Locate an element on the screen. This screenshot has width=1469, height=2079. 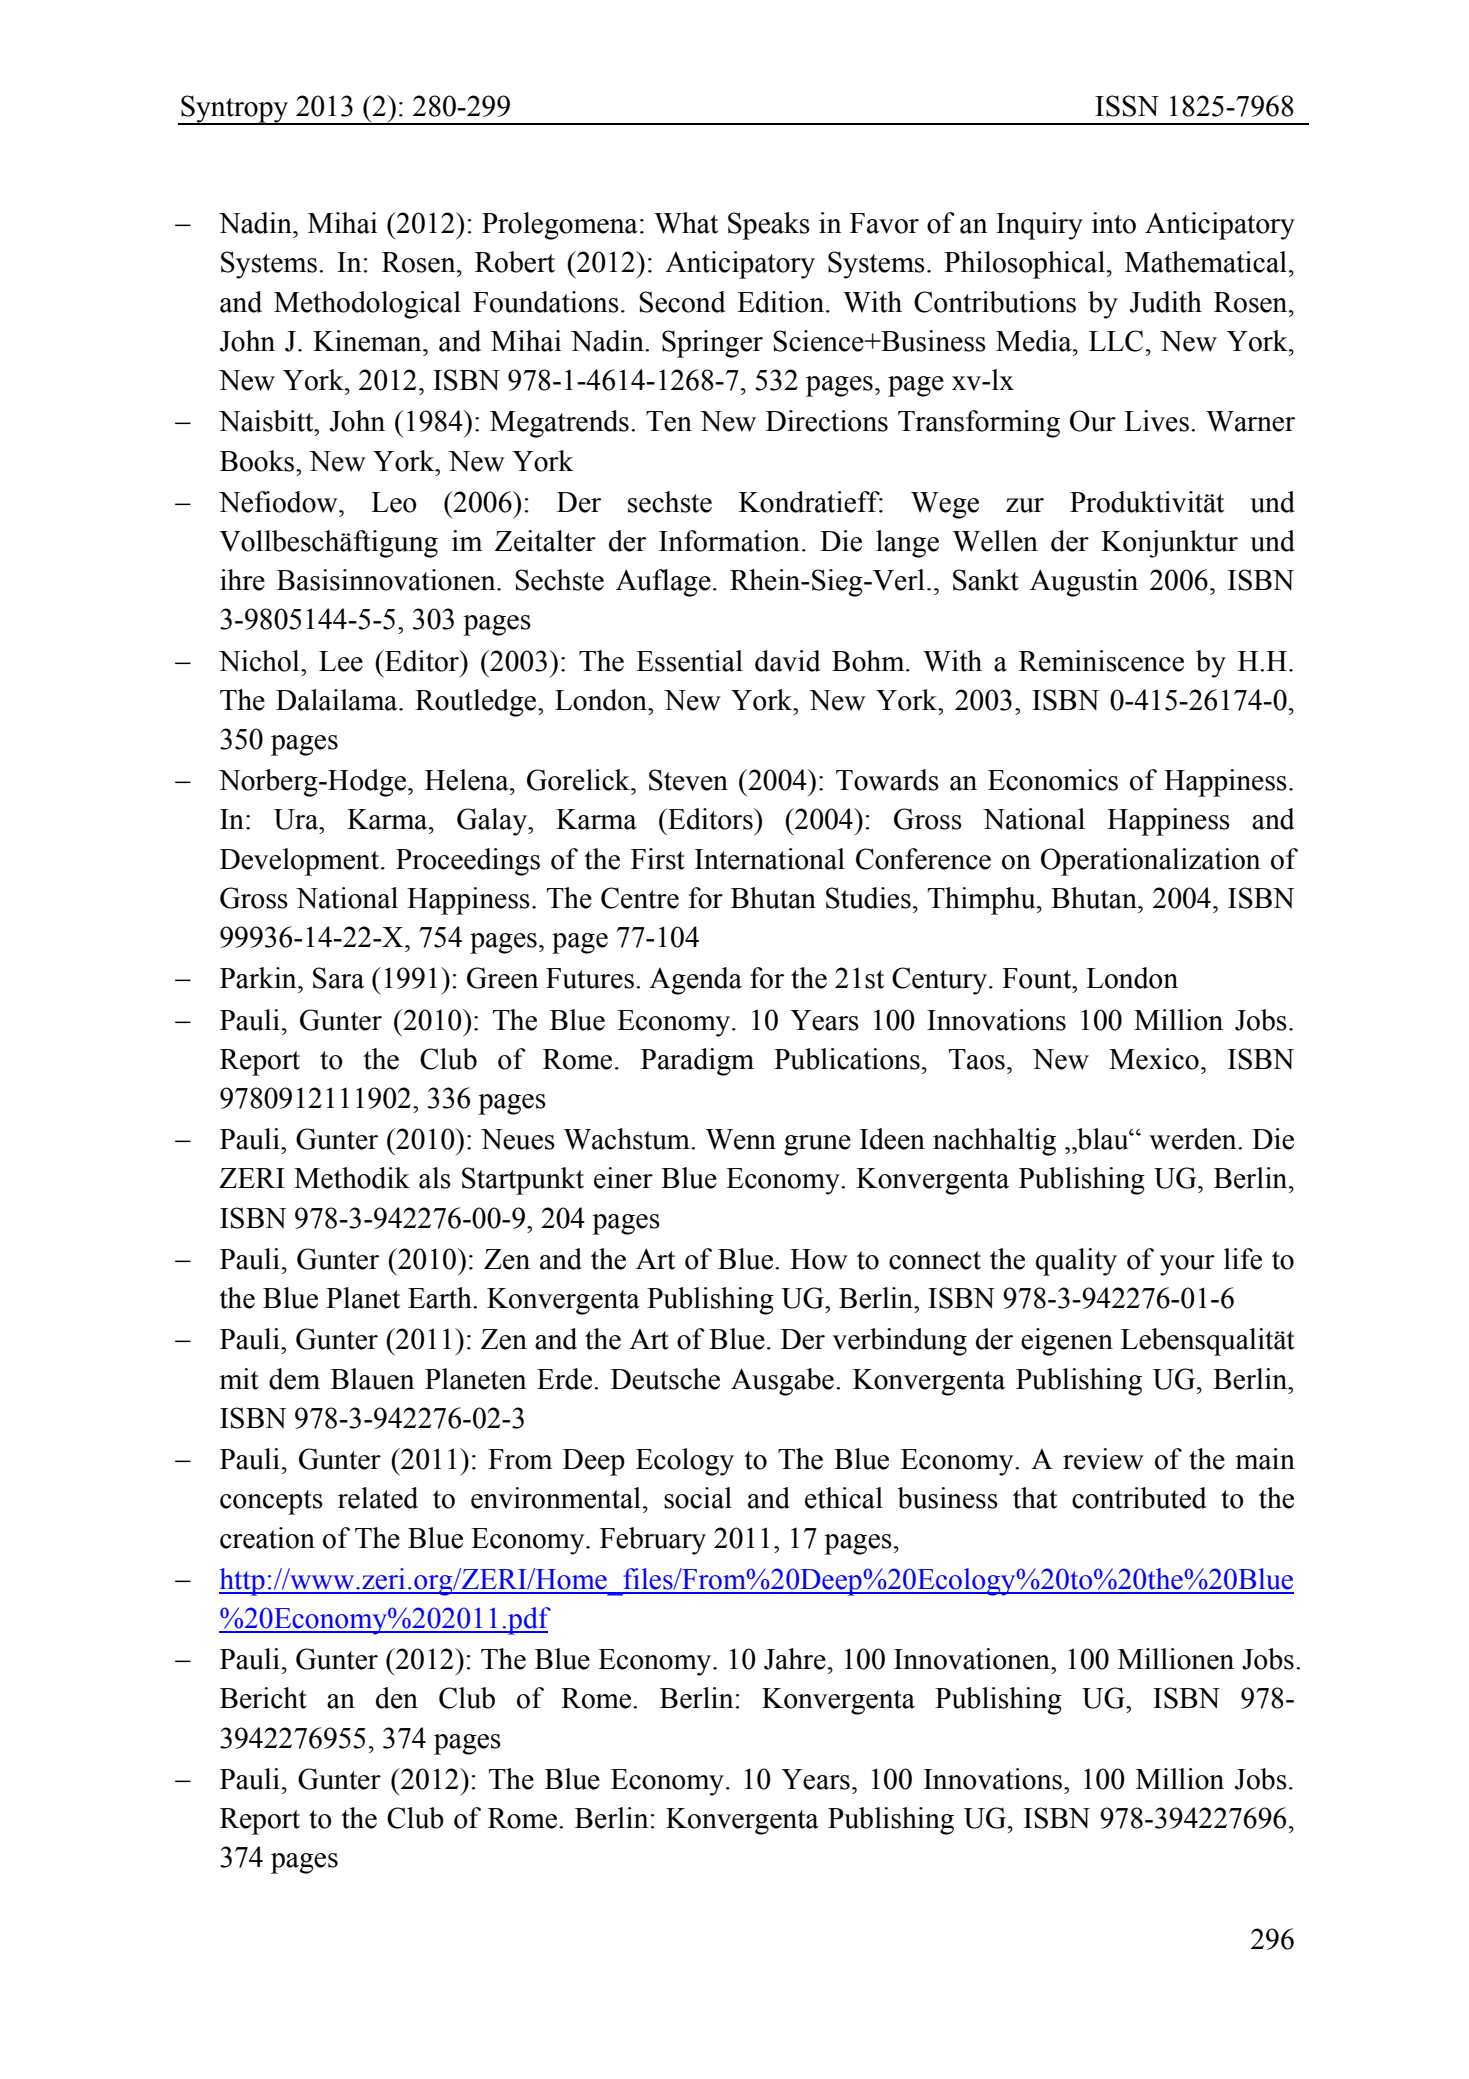
Operationalization is located at coordinates (1151, 862).
